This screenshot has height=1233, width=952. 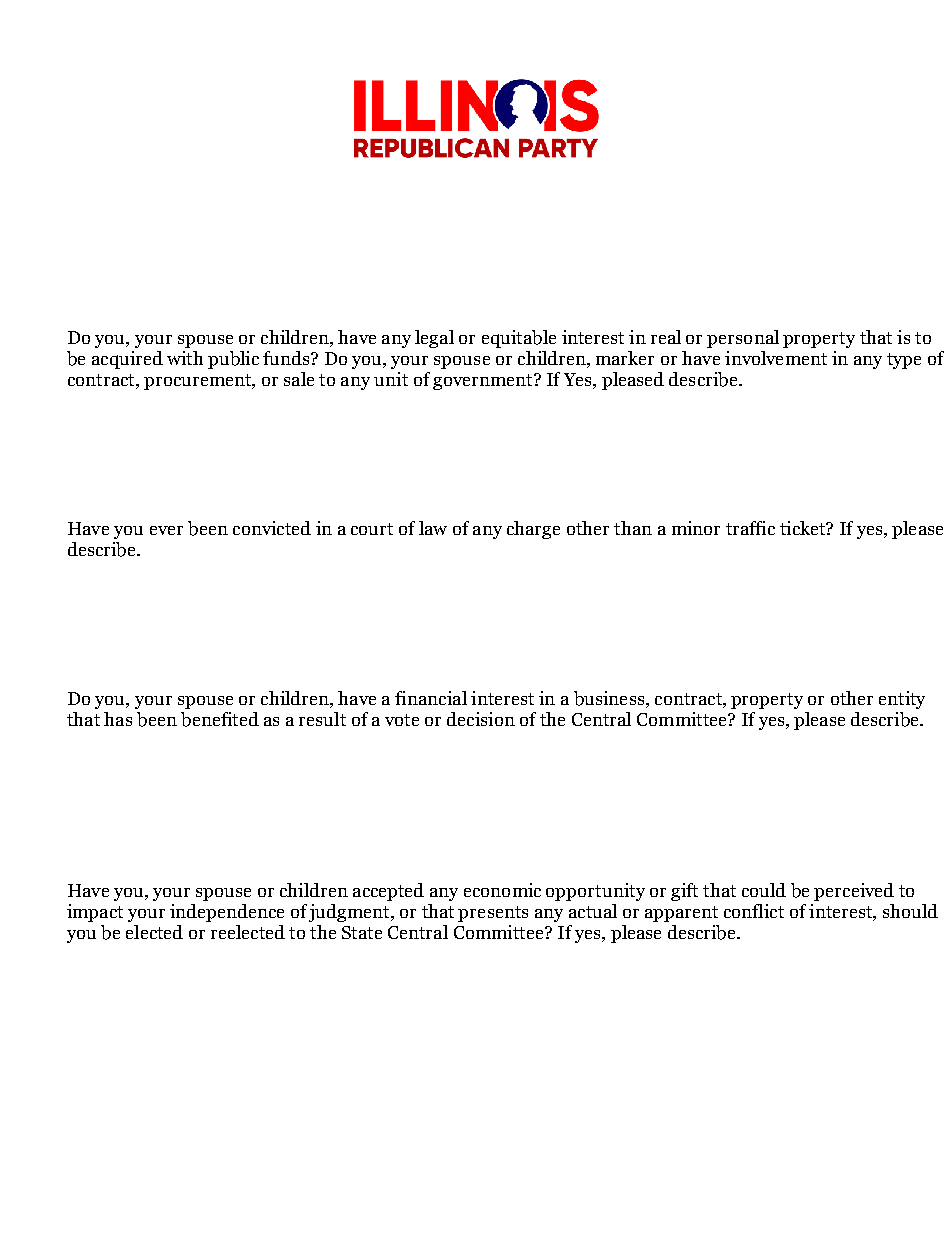 What do you see at coordinates (750, 528) in the screenshot?
I see `traffic` at bounding box center [750, 528].
